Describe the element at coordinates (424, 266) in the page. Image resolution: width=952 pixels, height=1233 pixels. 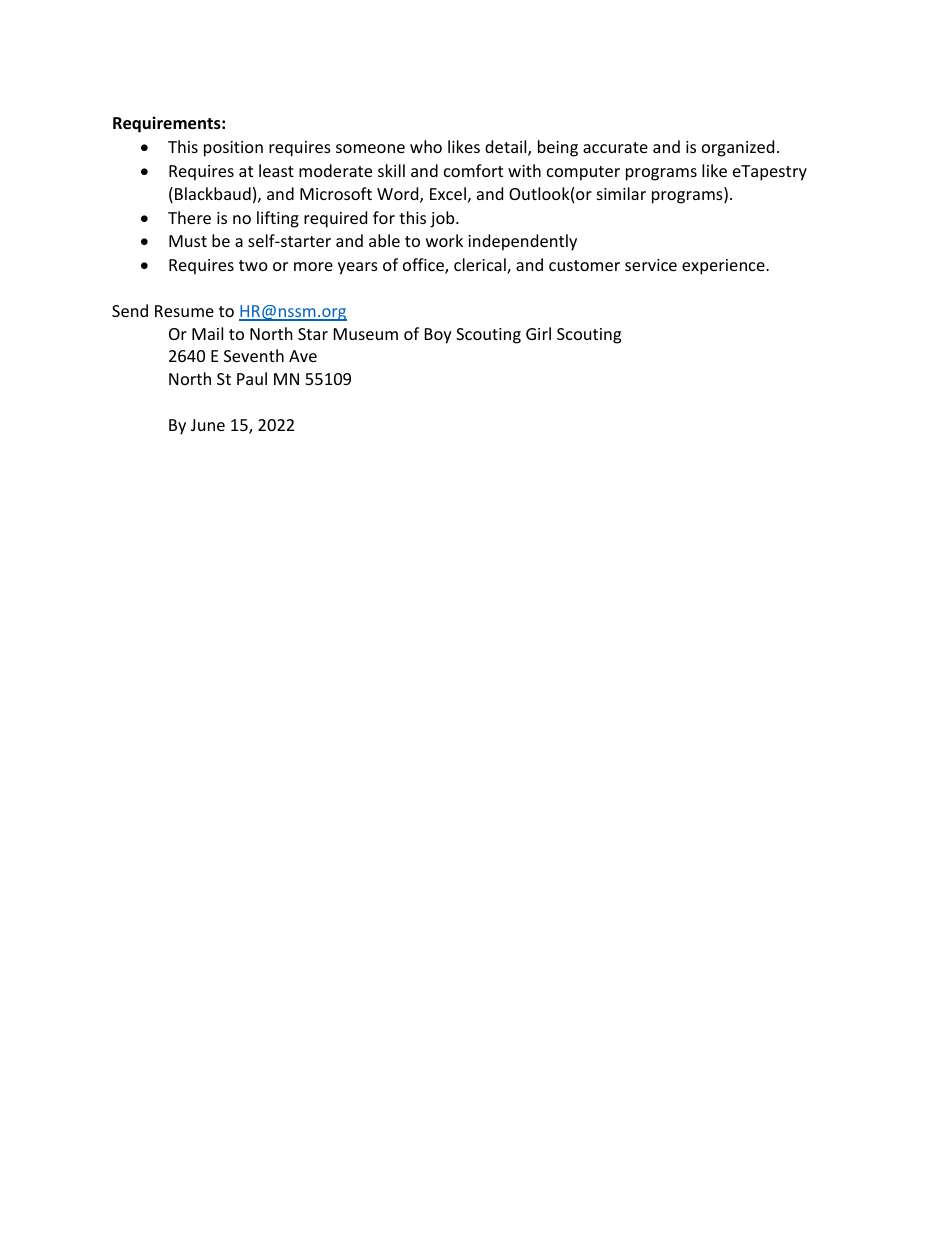
I see `office` at that location.
